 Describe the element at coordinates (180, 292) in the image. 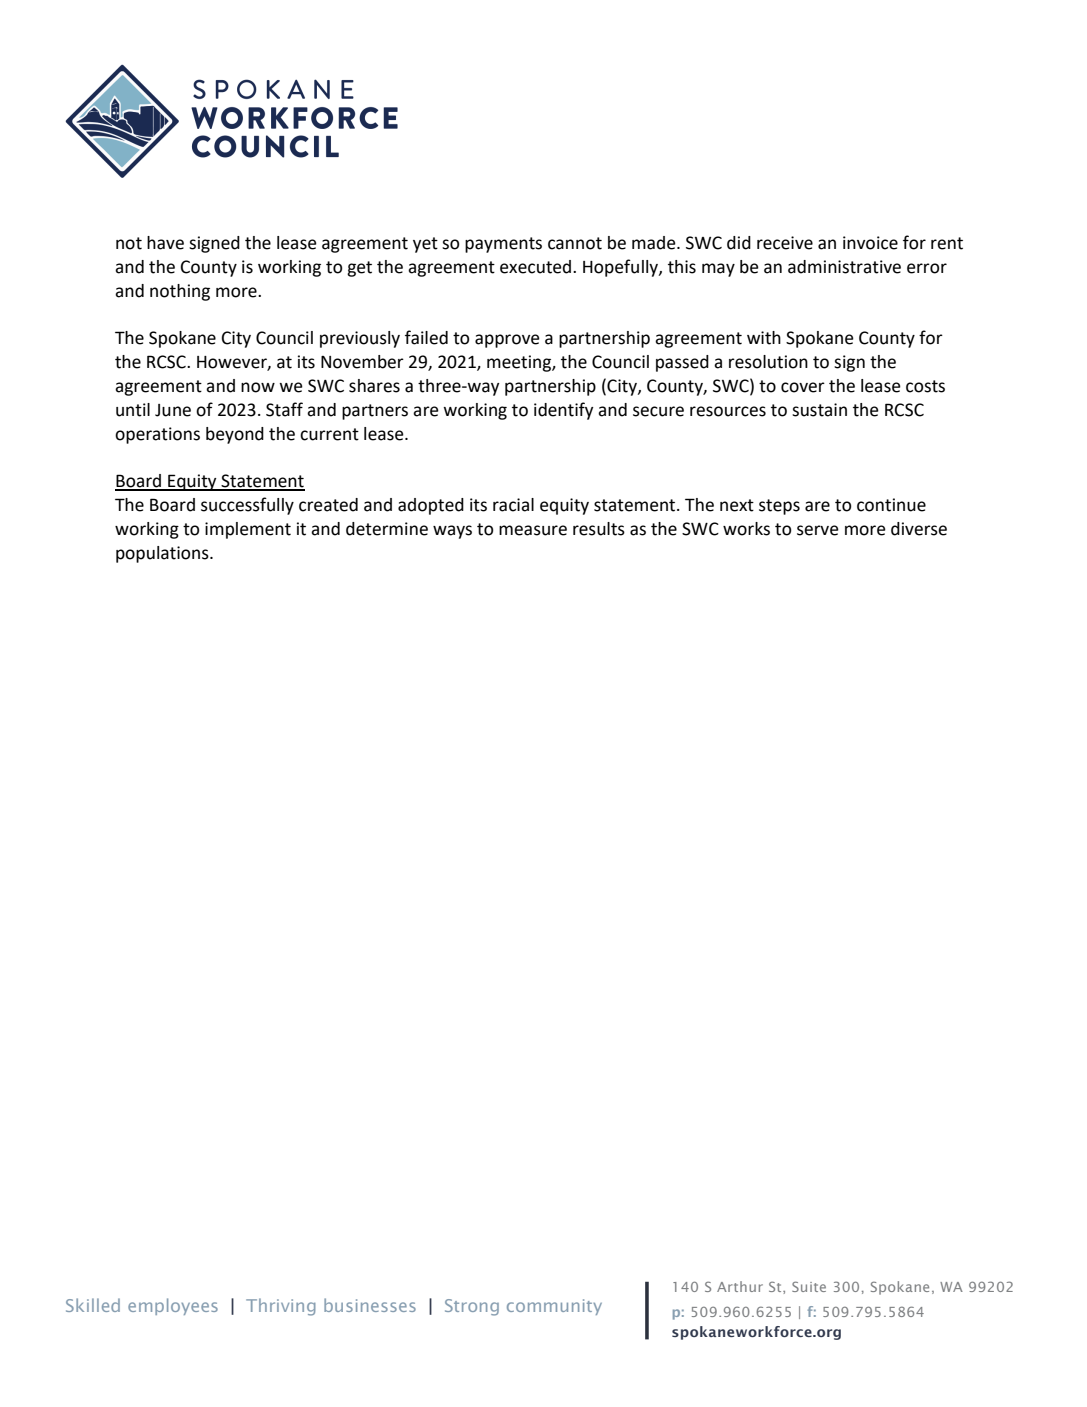

I see `nothing` at that location.
